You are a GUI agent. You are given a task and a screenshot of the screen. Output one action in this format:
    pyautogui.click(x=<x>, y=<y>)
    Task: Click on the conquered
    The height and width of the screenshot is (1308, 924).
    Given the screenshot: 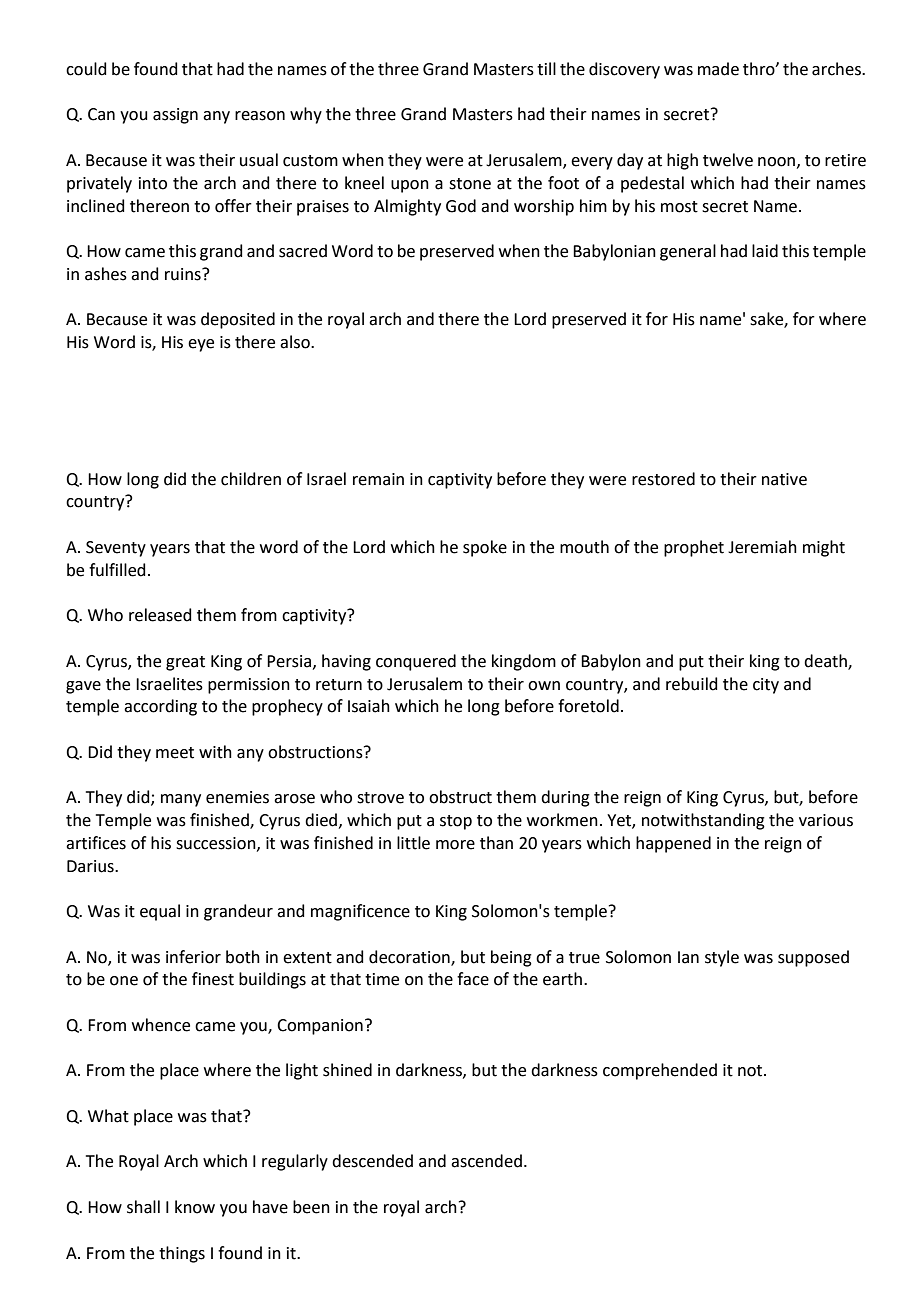 What is the action you would take?
    pyautogui.click(x=416, y=662)
